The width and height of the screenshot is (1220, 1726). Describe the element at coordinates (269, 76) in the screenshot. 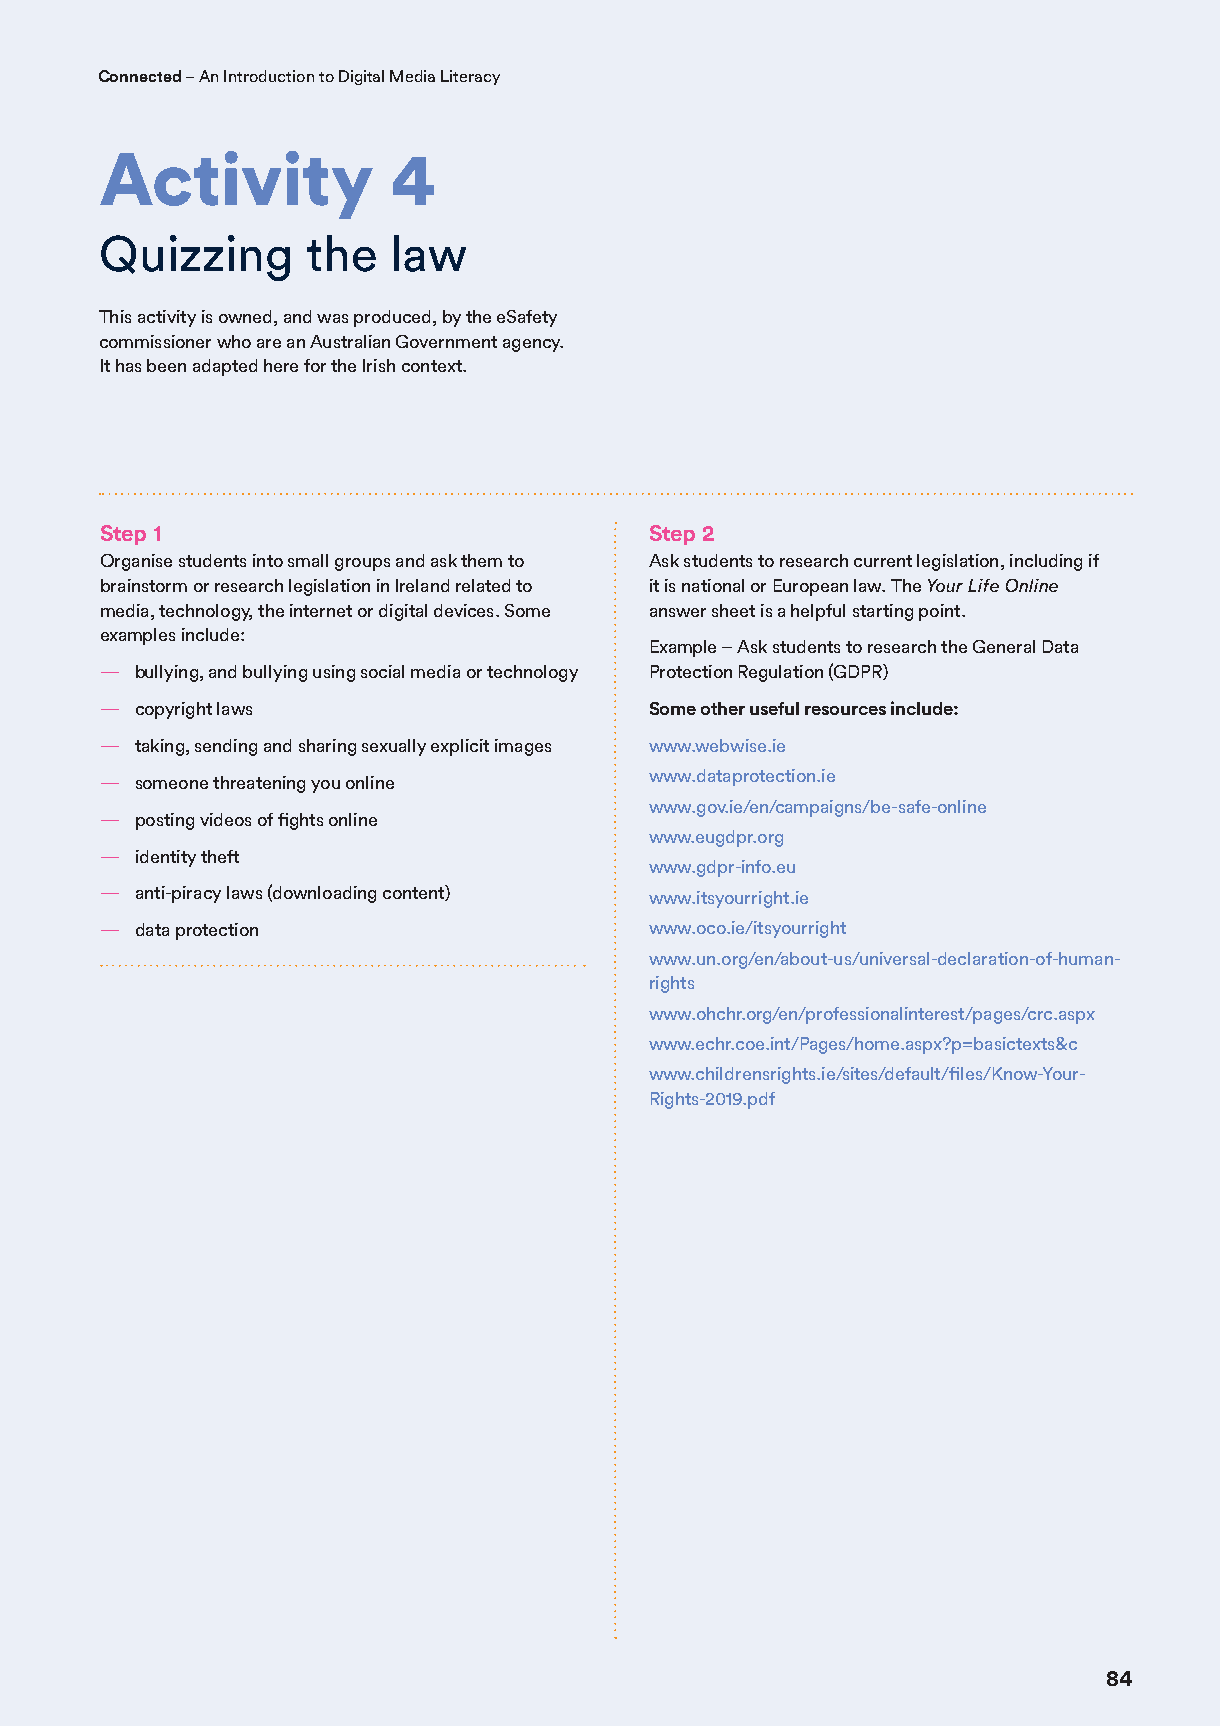

I see `Introduction` at that location.
